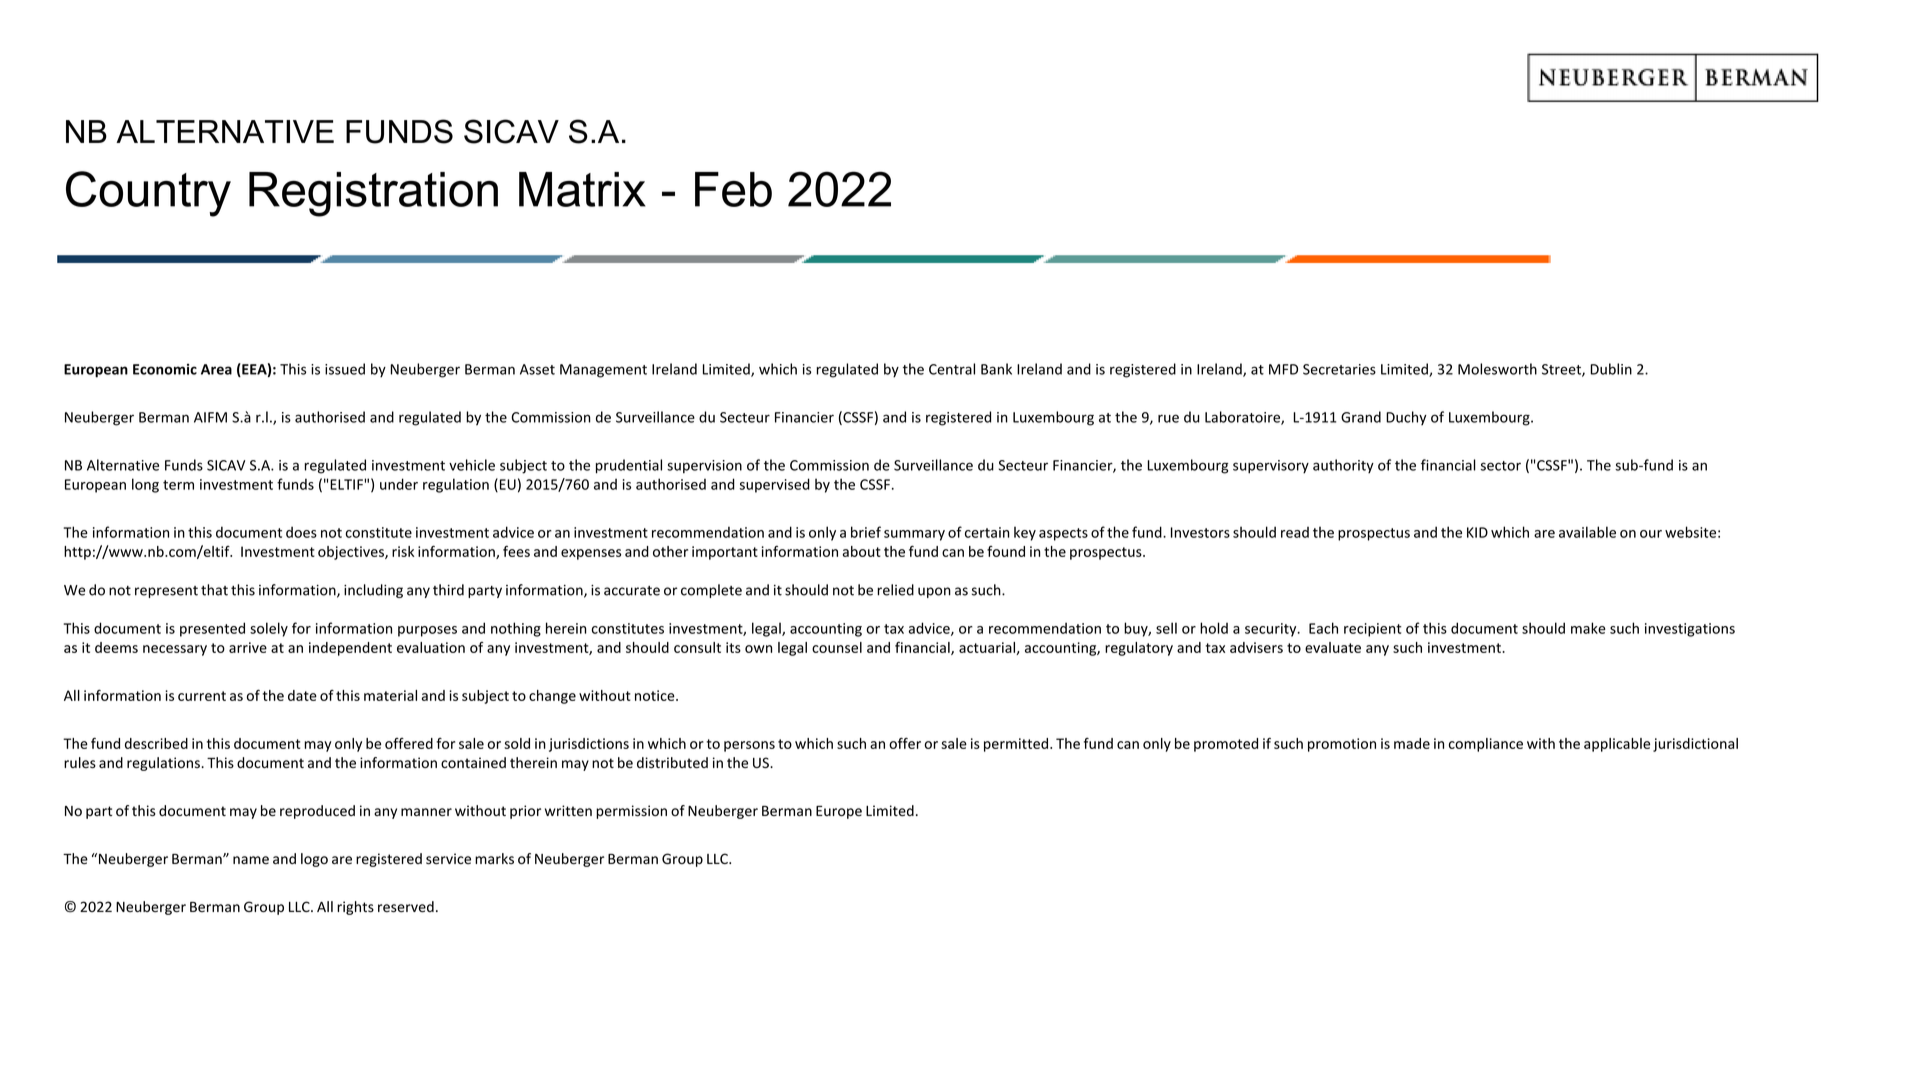  I want to click on name, so click(251, 860).
